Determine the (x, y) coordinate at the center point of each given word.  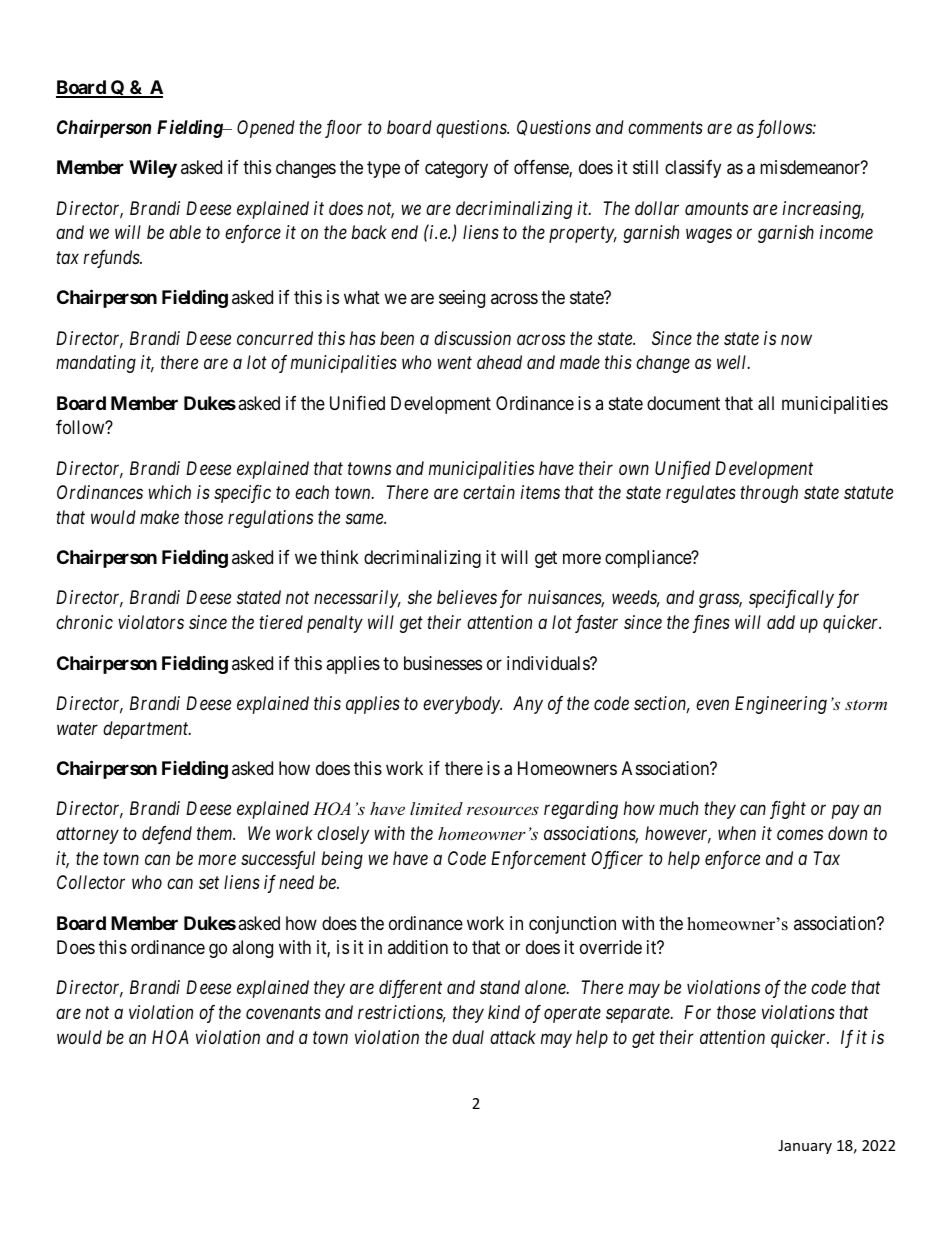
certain (489, 492)
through (769, 494)
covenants (283, 1013)
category (456, 170)
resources (503, 810)
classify (693, 169)
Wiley (153, 169)
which (170, 492)
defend (167, 835)
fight (788, 810)
